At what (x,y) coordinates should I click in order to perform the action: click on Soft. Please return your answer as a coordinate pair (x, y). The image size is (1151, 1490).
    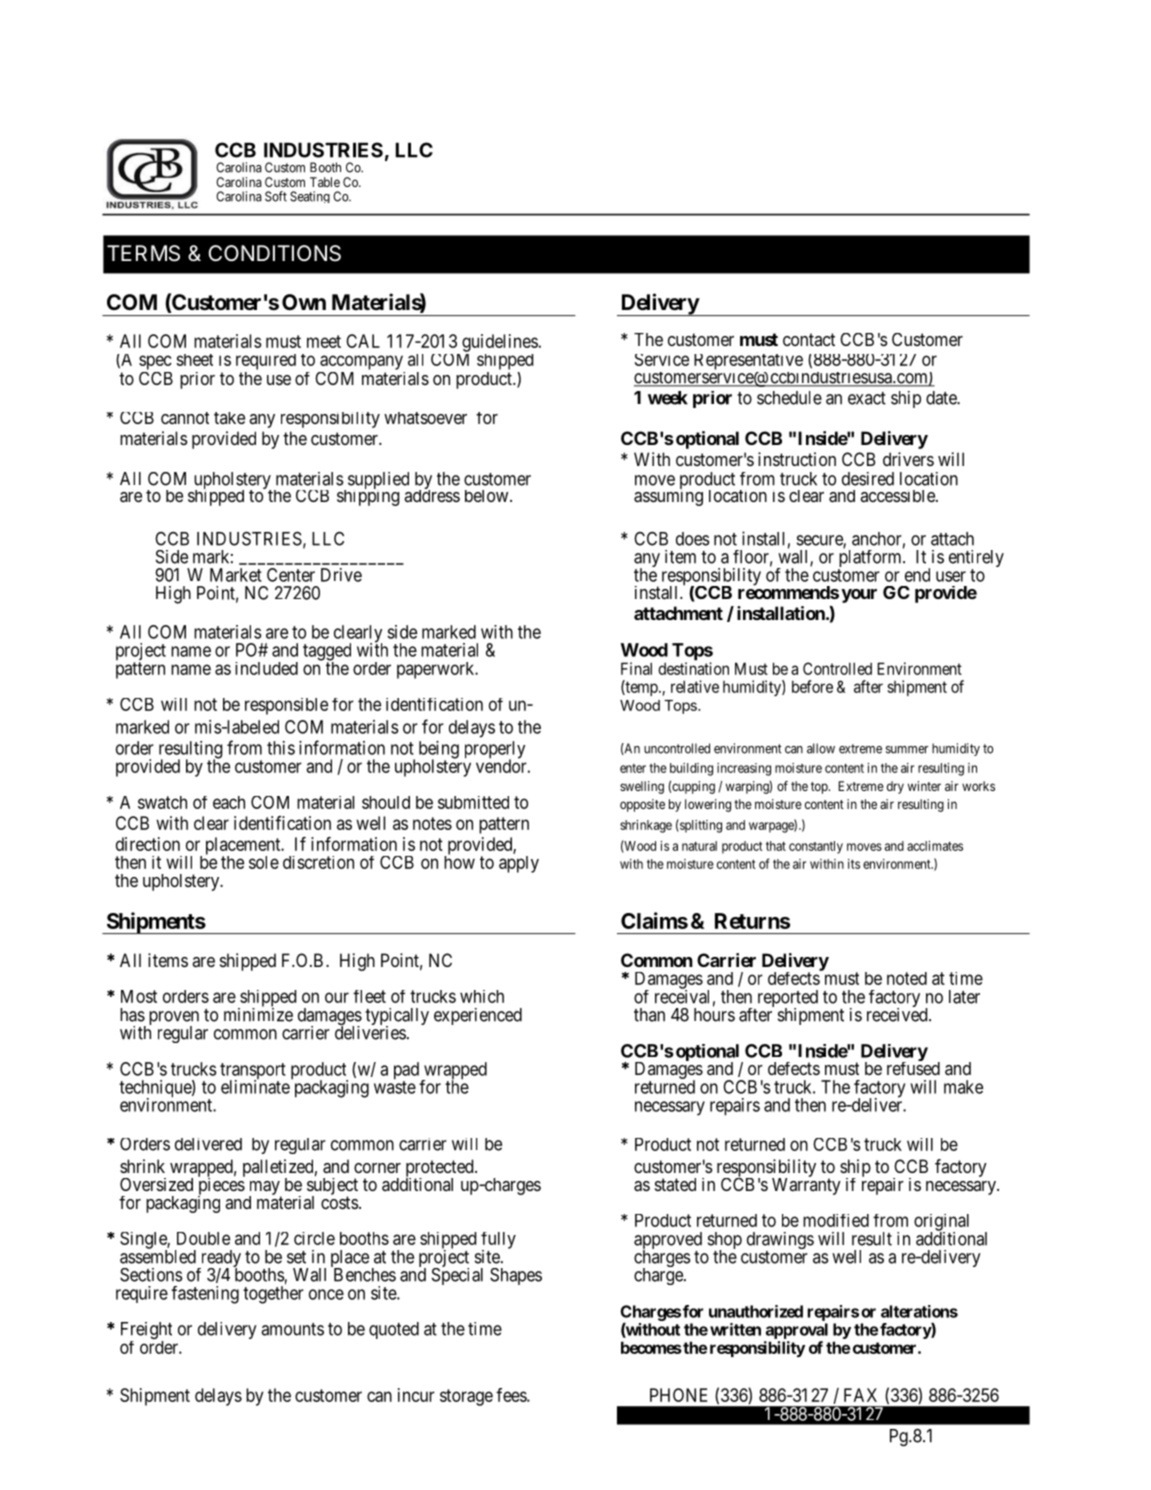
    Looking at the image, I should click on (276, 196).
